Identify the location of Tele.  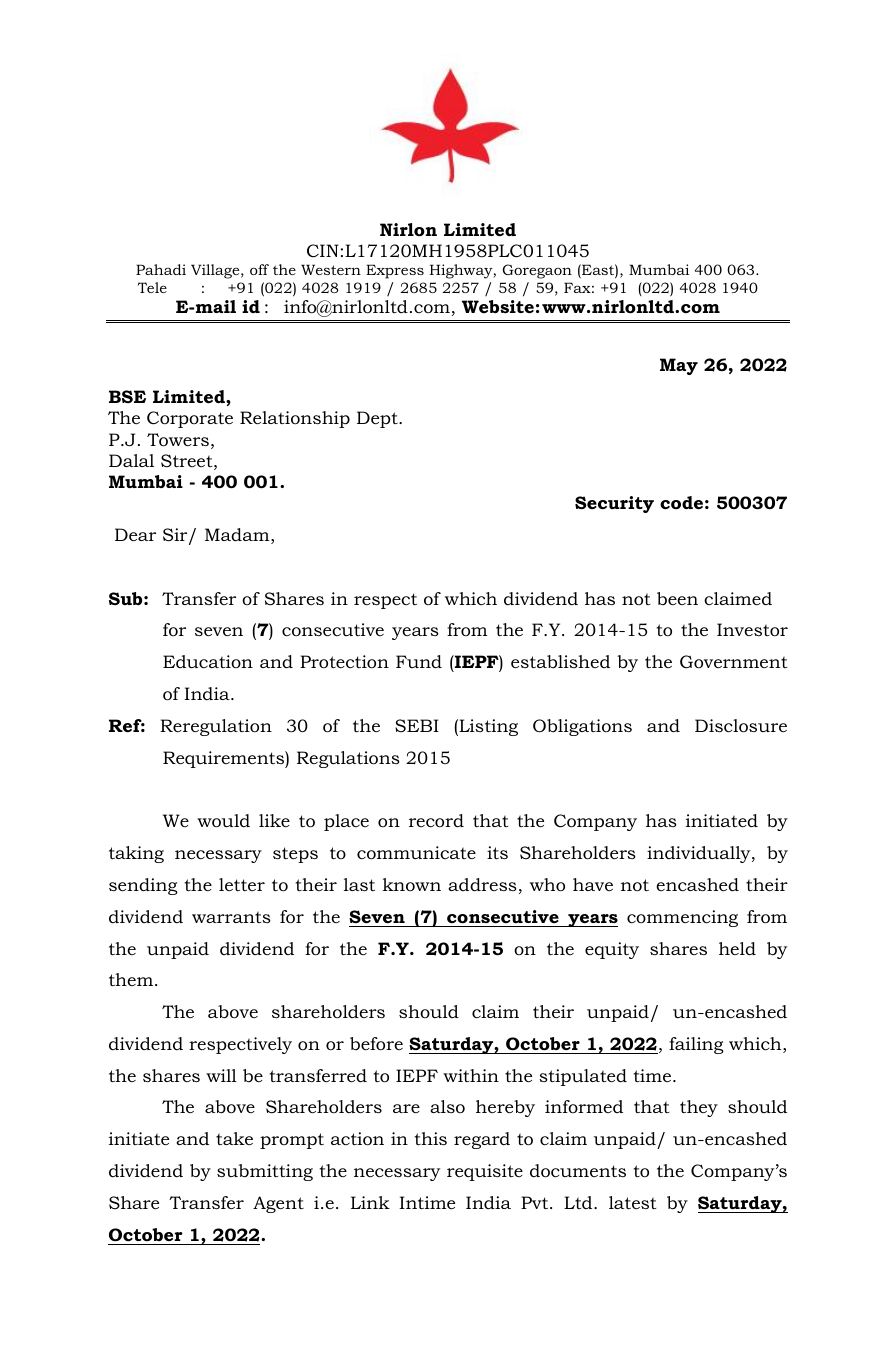
(152, 287).
